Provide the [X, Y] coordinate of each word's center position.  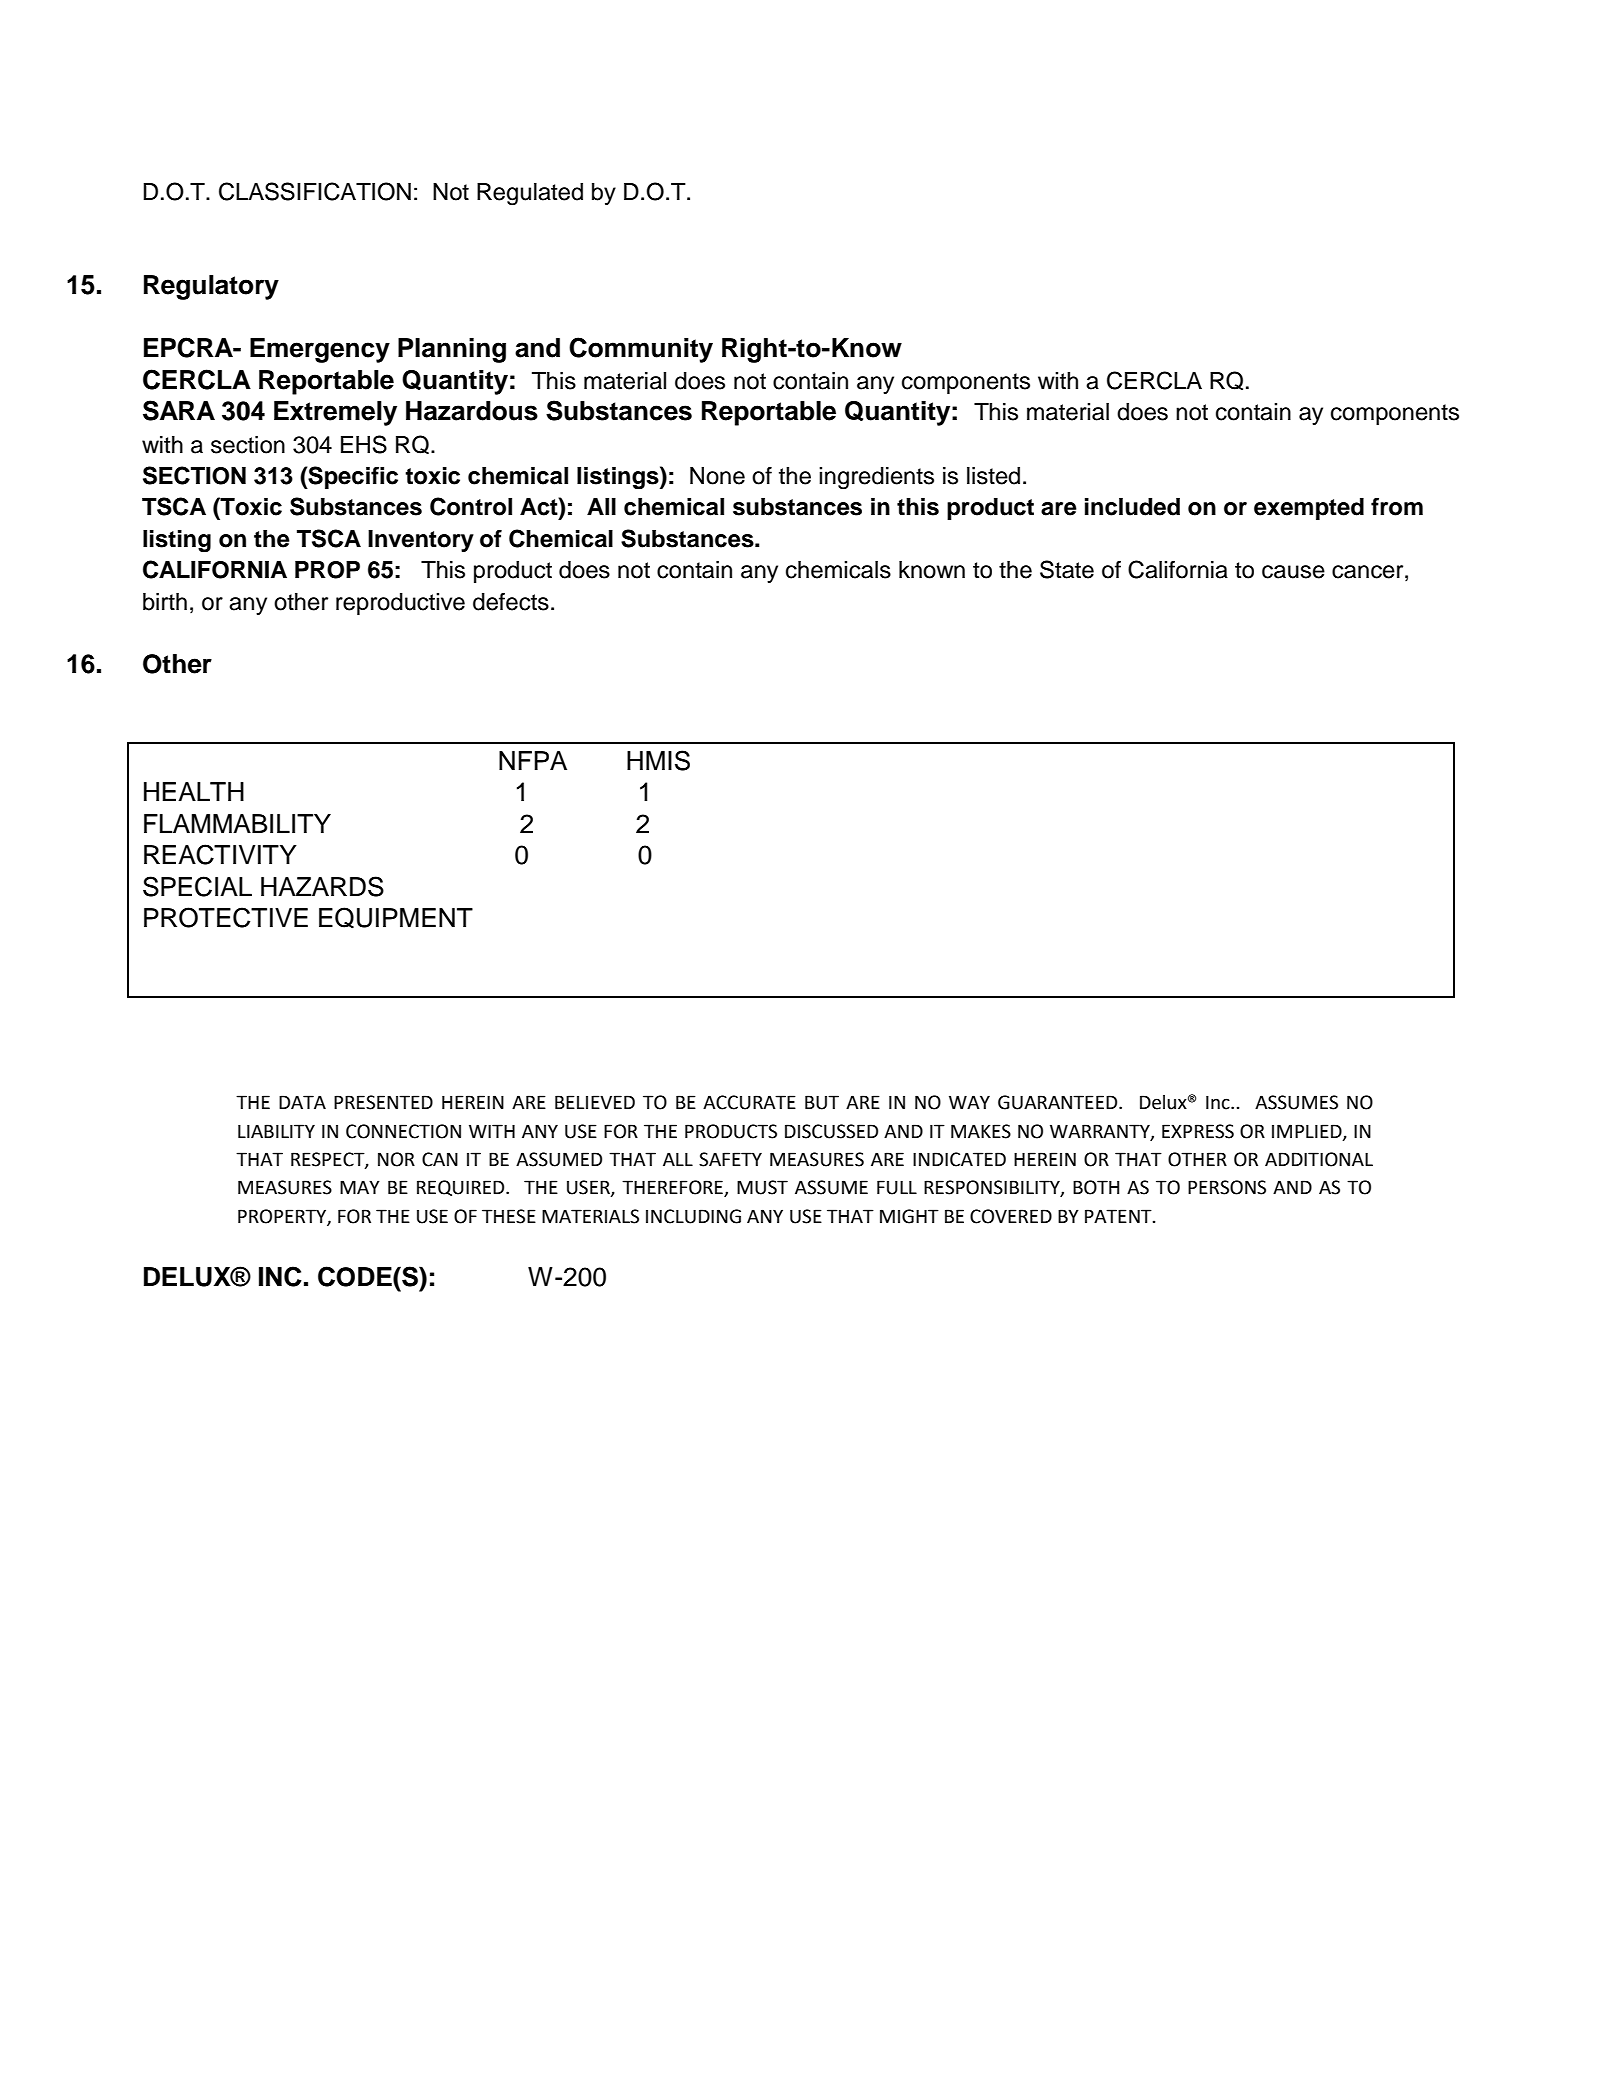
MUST [762, 1187]
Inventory [421, 541]
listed [993, 476]
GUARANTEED [1059, 1102]
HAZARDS [322, 886]
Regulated [530, 194]
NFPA [533, 760]
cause [1293, 572]
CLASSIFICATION [315, 191]
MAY [360, 1187]
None [717, 476]
